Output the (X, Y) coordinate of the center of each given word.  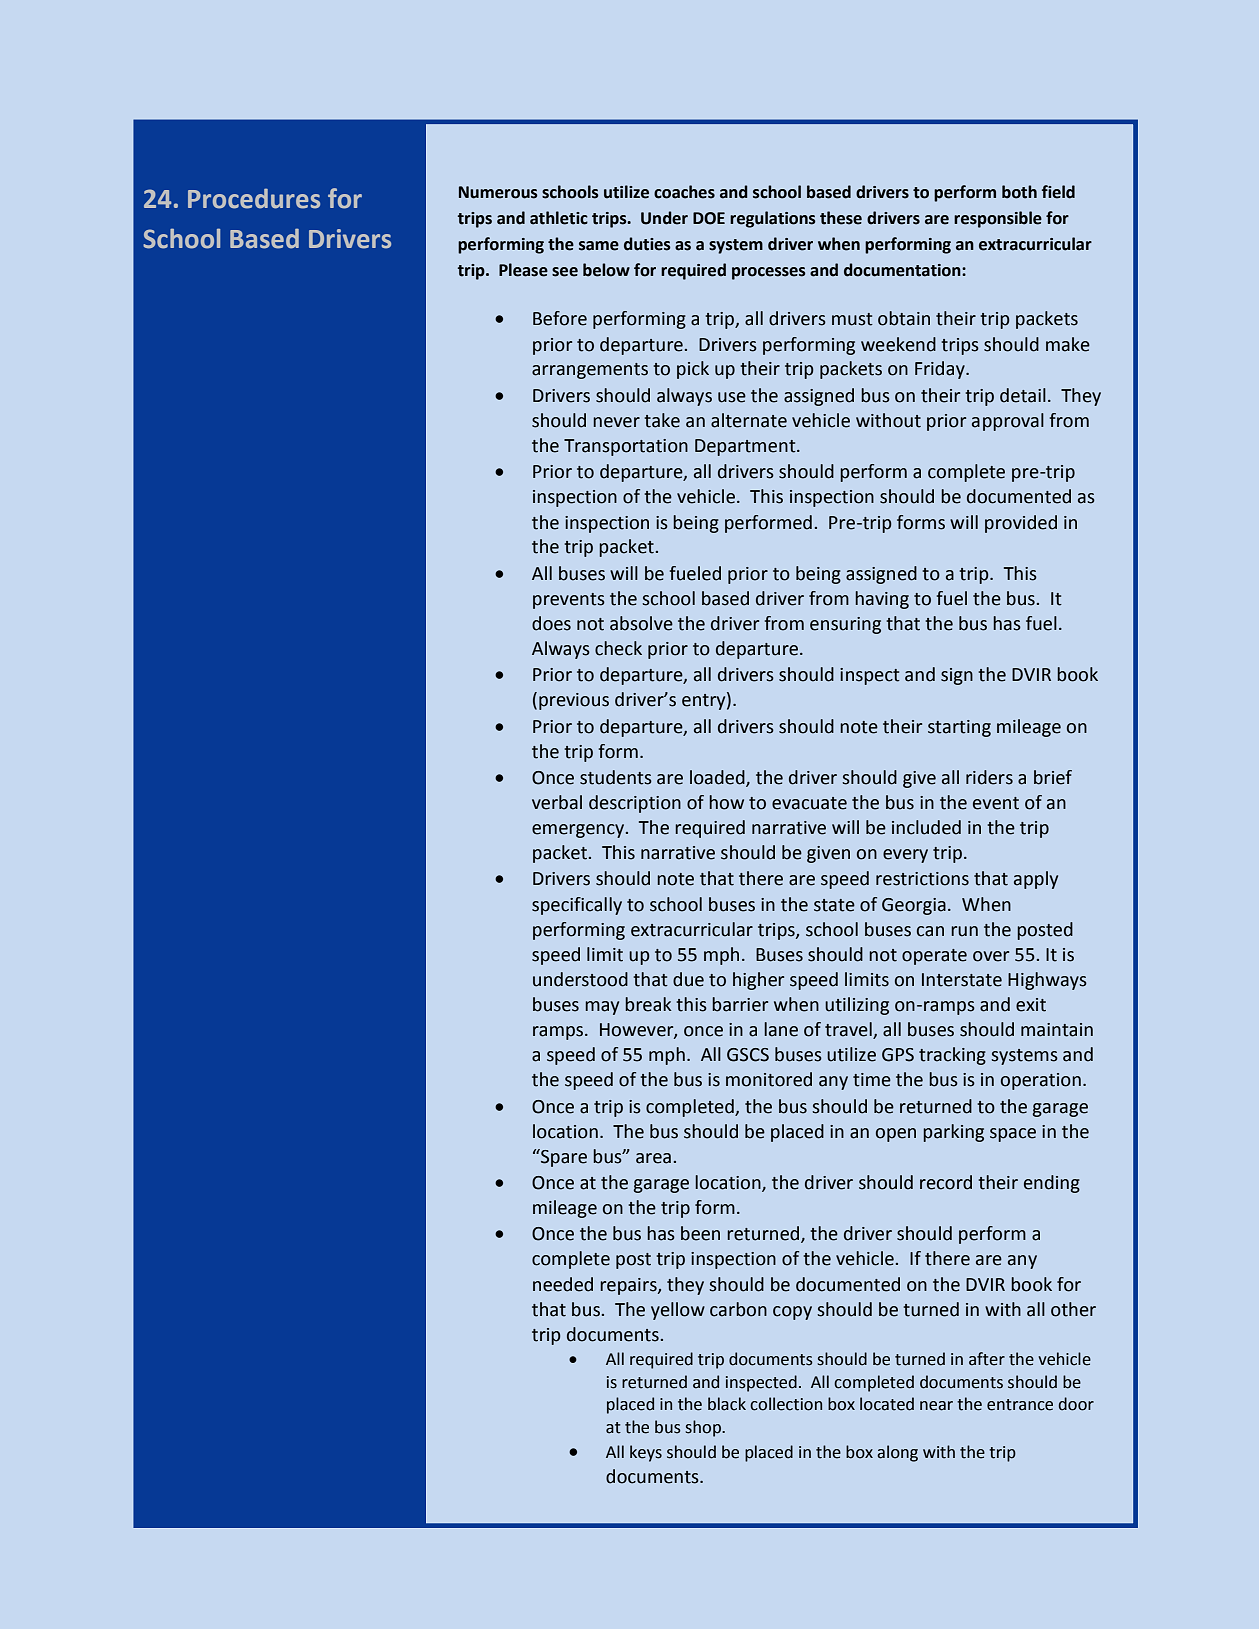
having (882, 600)
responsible (998, 219)
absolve (641, 623)
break (648, 1004)
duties (647, 244)
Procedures (254, 198)
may (602, 1008)
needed (563, 1284)
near (936, 1406)
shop (704, 1428)
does (551, 623)
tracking (952, 1056)
